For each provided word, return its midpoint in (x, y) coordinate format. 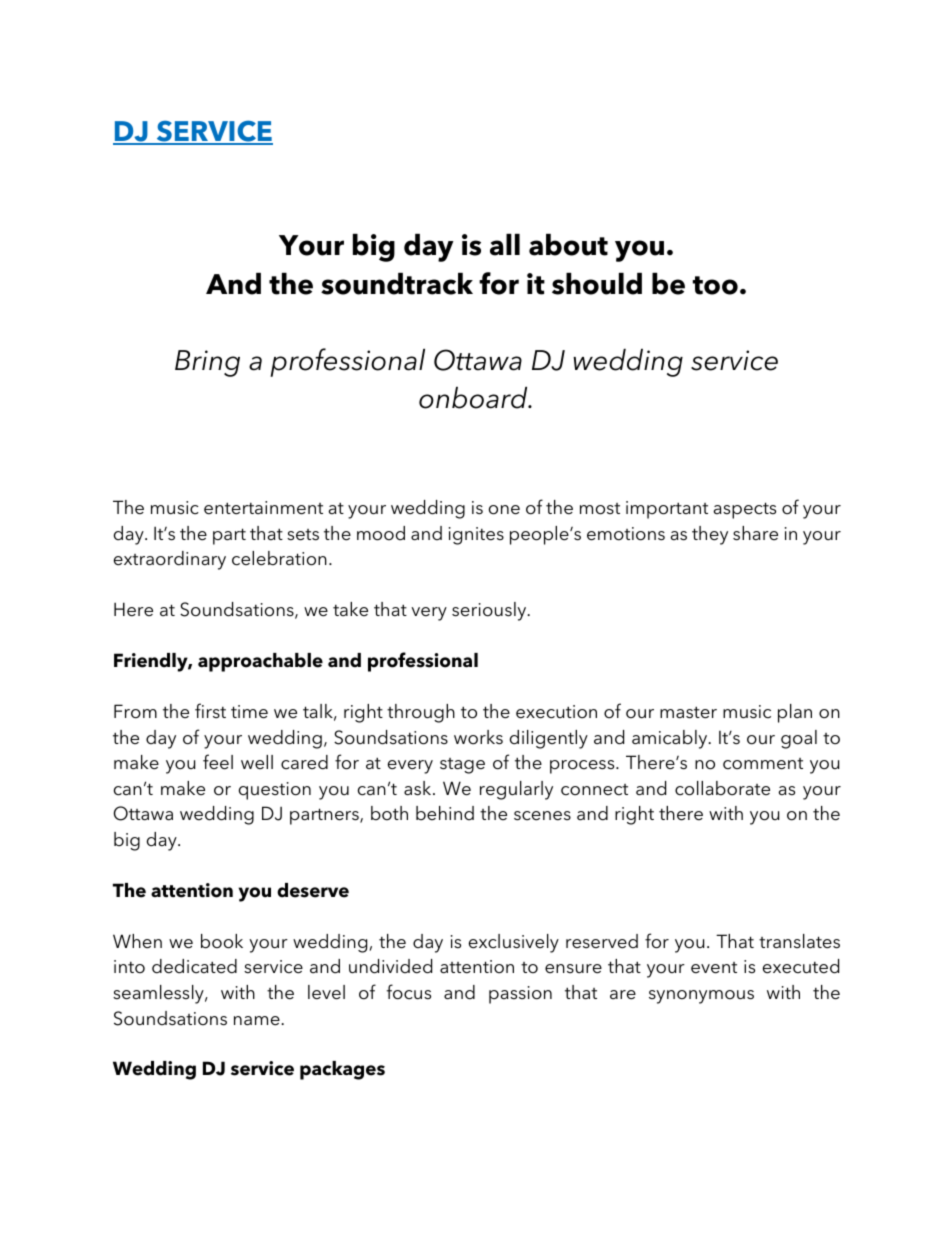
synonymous (701, 997)
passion (520, 995)
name (258, 1021)
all (505, 245)
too (715, 285)
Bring (207, 363)
